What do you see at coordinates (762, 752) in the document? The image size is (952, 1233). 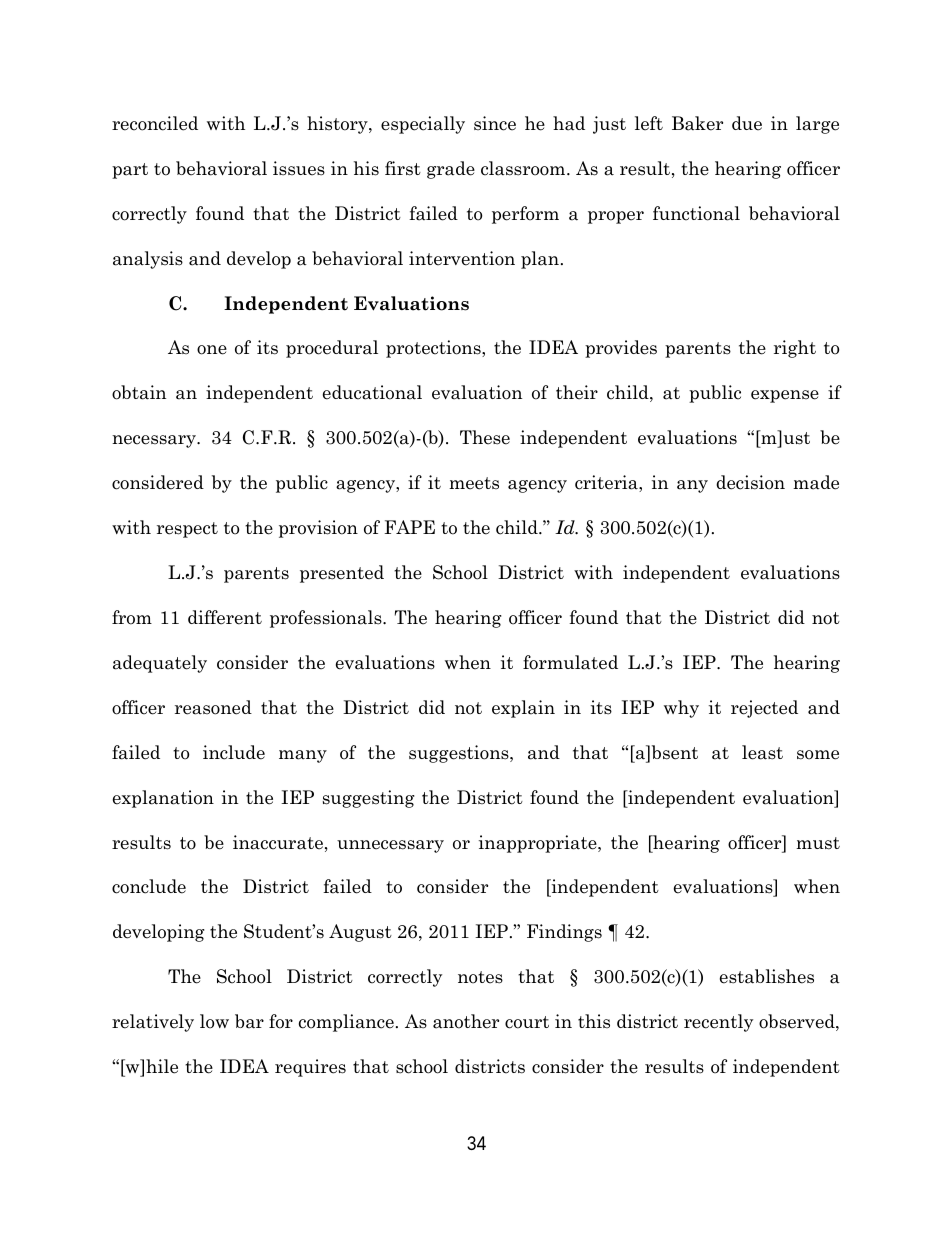 I see `least` at bounding box center [762, 752].
